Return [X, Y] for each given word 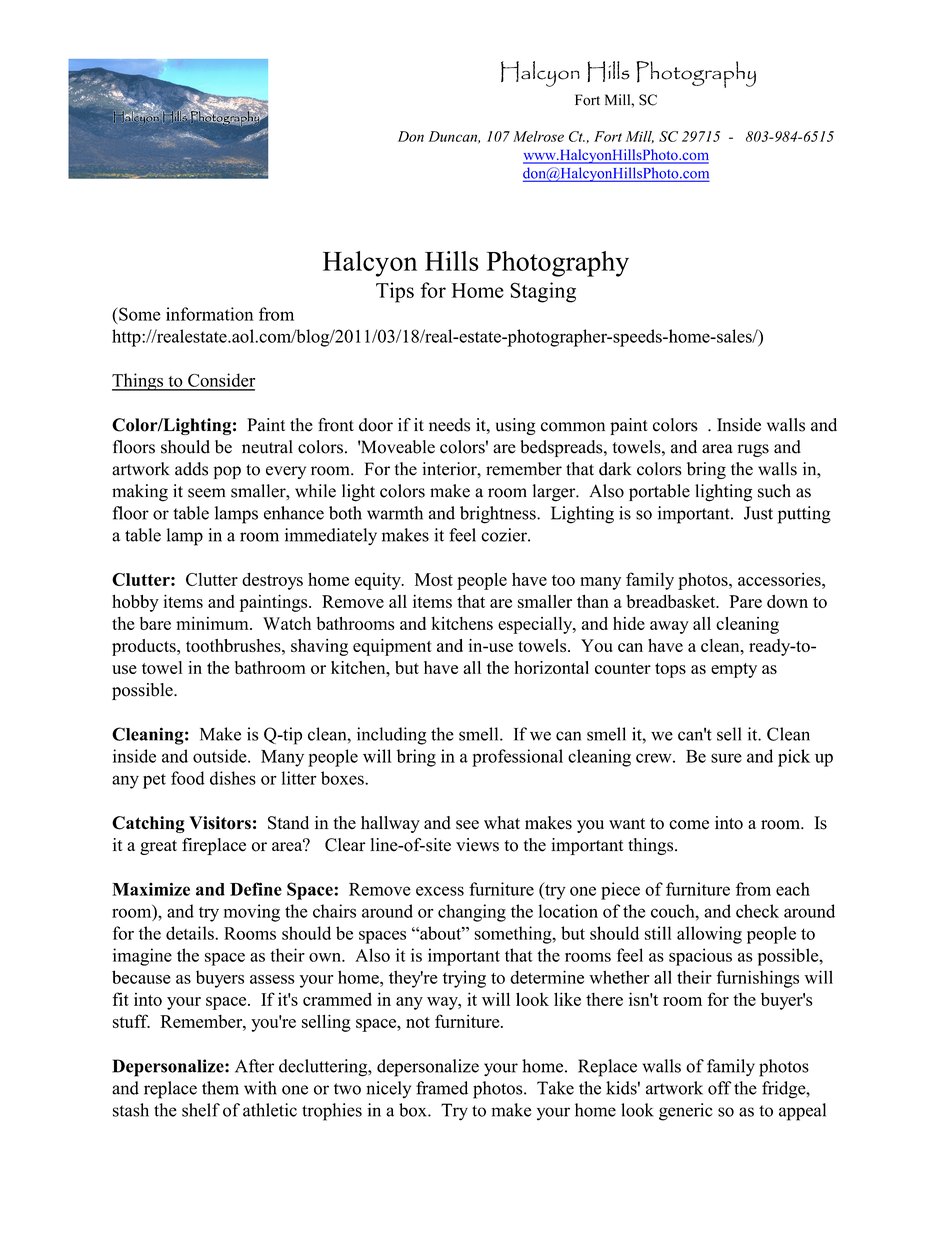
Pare [745, 601]
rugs [753, 450]
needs [449, 425]
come [689, 825]
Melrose [538, 136]
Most [434, 579]
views [477, 845]
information [210, 314]
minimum [213, 623]
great [158, 847]
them [220, 1088]
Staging [543, 292]
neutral [267, 447]
